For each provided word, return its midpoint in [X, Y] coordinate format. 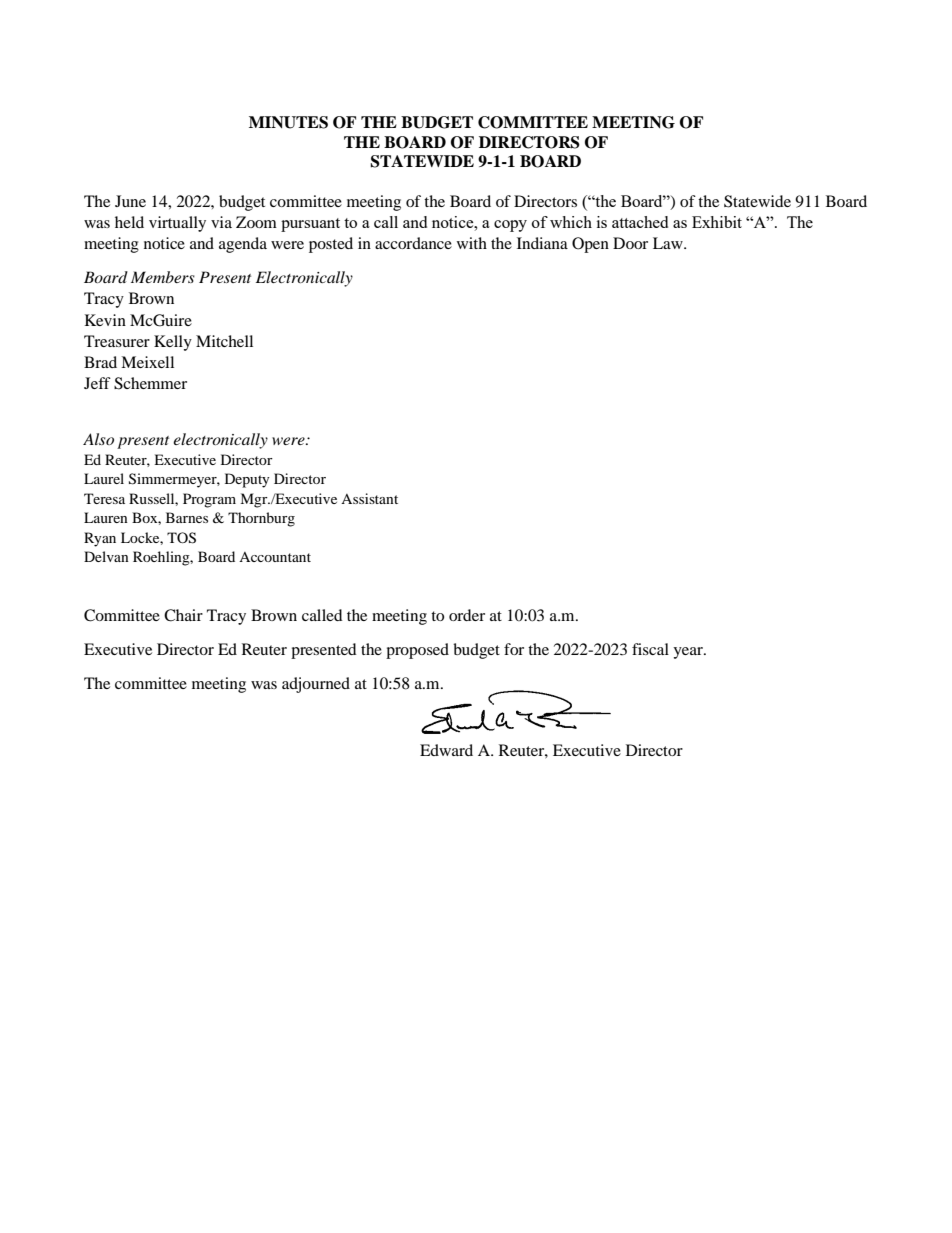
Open [590, 245]
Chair [183, 615]
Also [98, 439]
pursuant [310, 225]
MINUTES [288, 122]
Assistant [369, 498]
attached [640, 222]
